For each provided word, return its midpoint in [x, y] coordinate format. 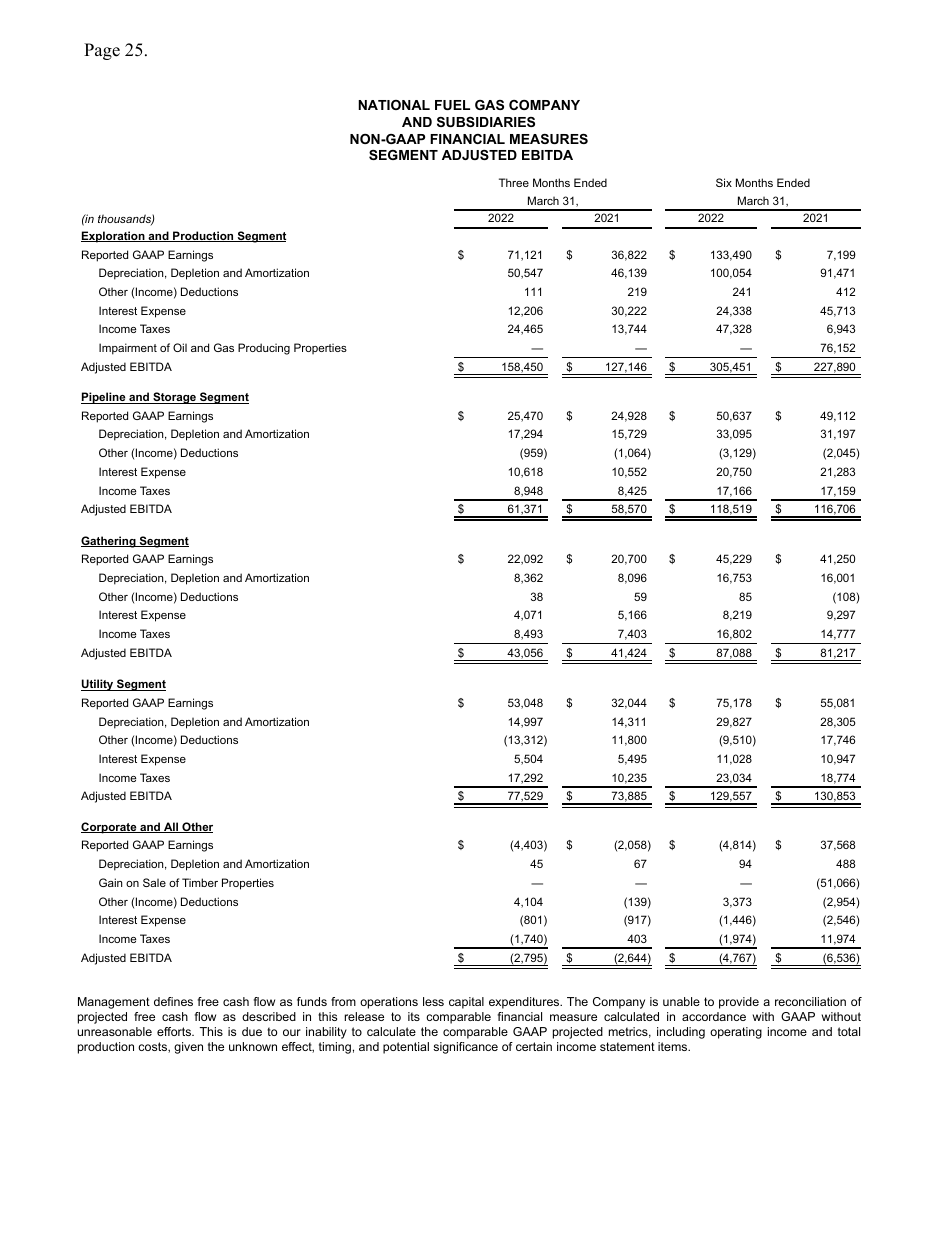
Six [724, 182]
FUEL [452, 105]
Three [514, 182]
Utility [98, 685]
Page [102, 51]
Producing [264, 349]
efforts [175, 1031]
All [171, 827]
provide [739, 1003]
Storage [175, 398]
